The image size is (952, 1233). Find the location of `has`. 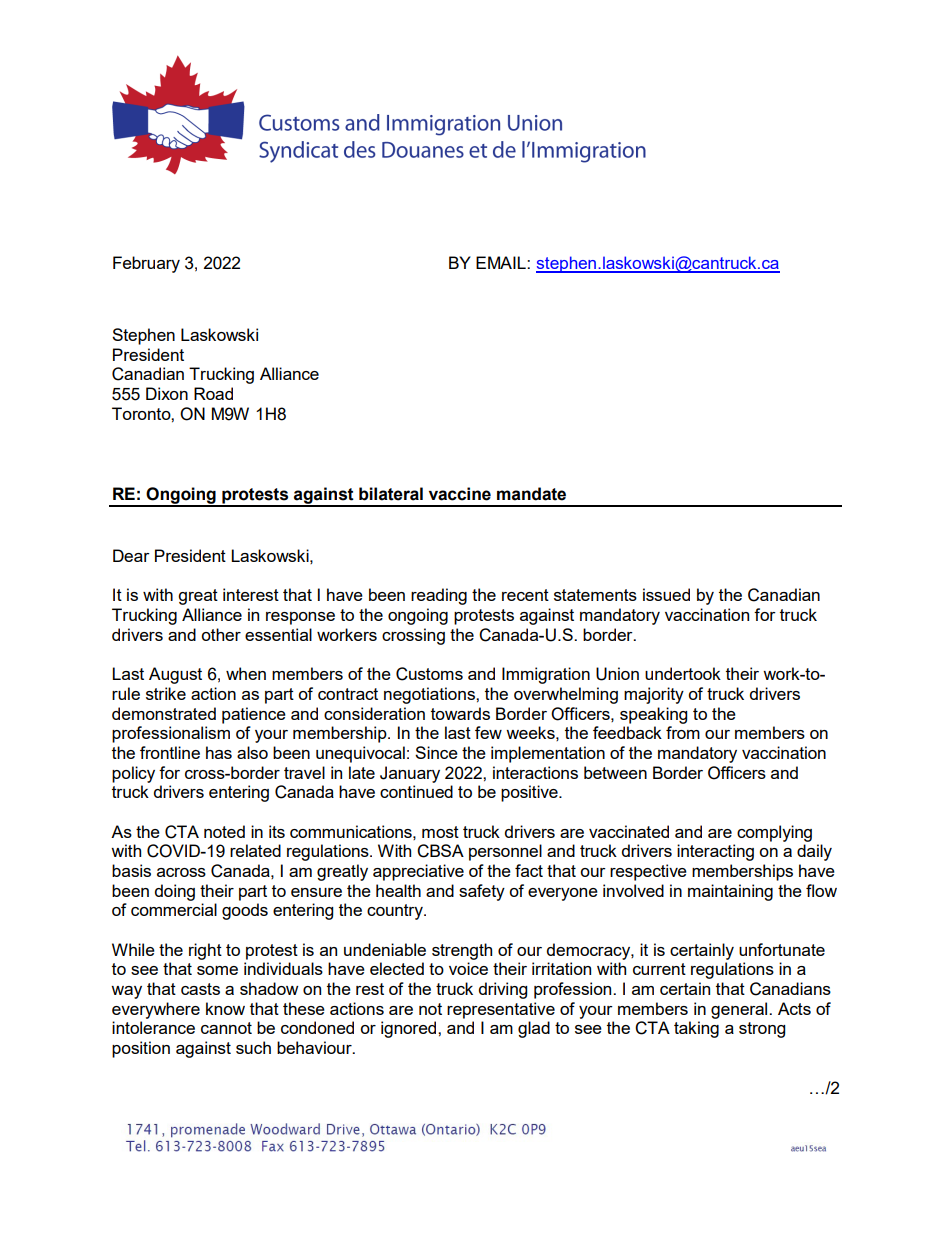

has is located at coordinates (219, 752).
